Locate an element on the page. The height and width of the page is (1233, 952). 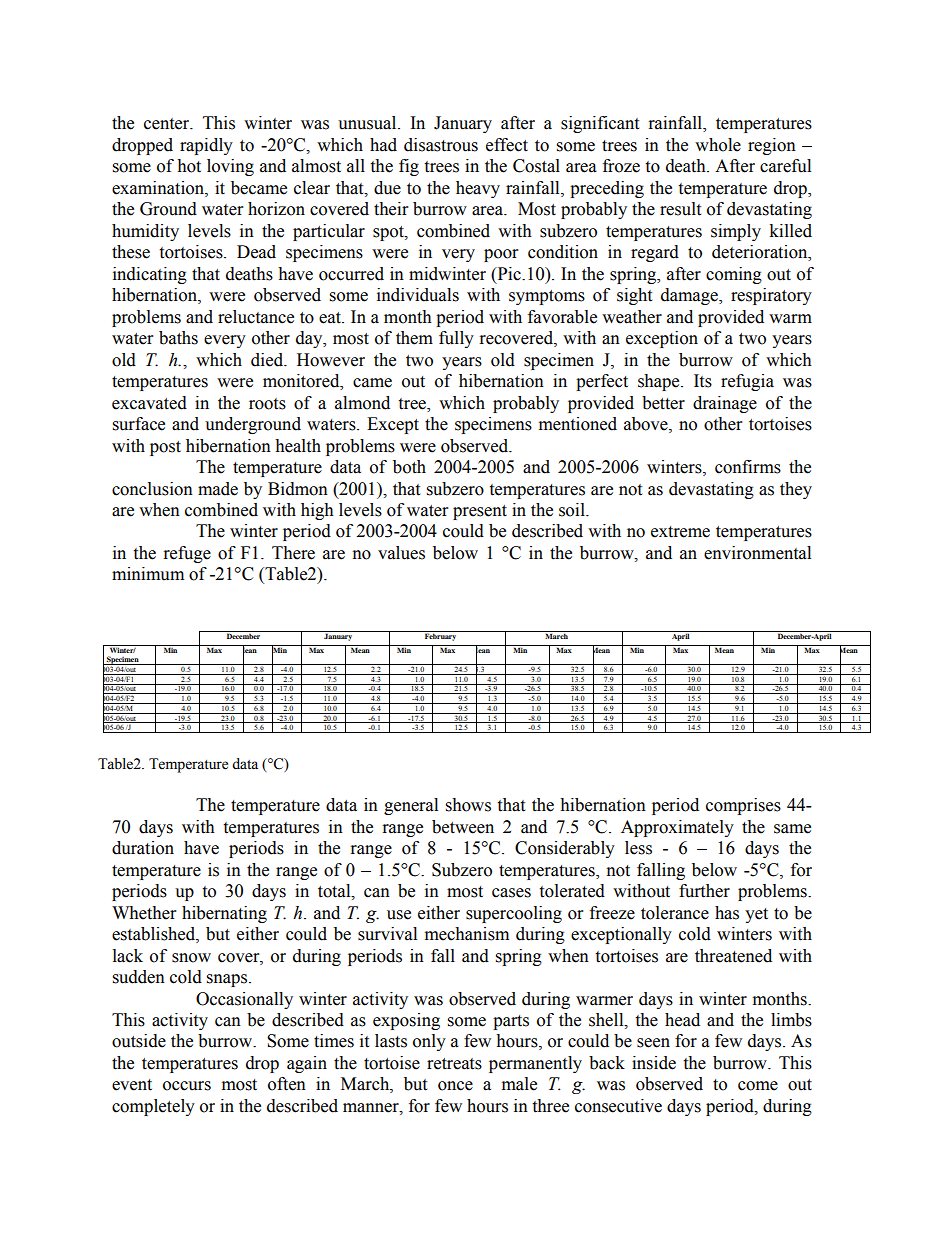
disastrous is located at coordinates (441, 145).
